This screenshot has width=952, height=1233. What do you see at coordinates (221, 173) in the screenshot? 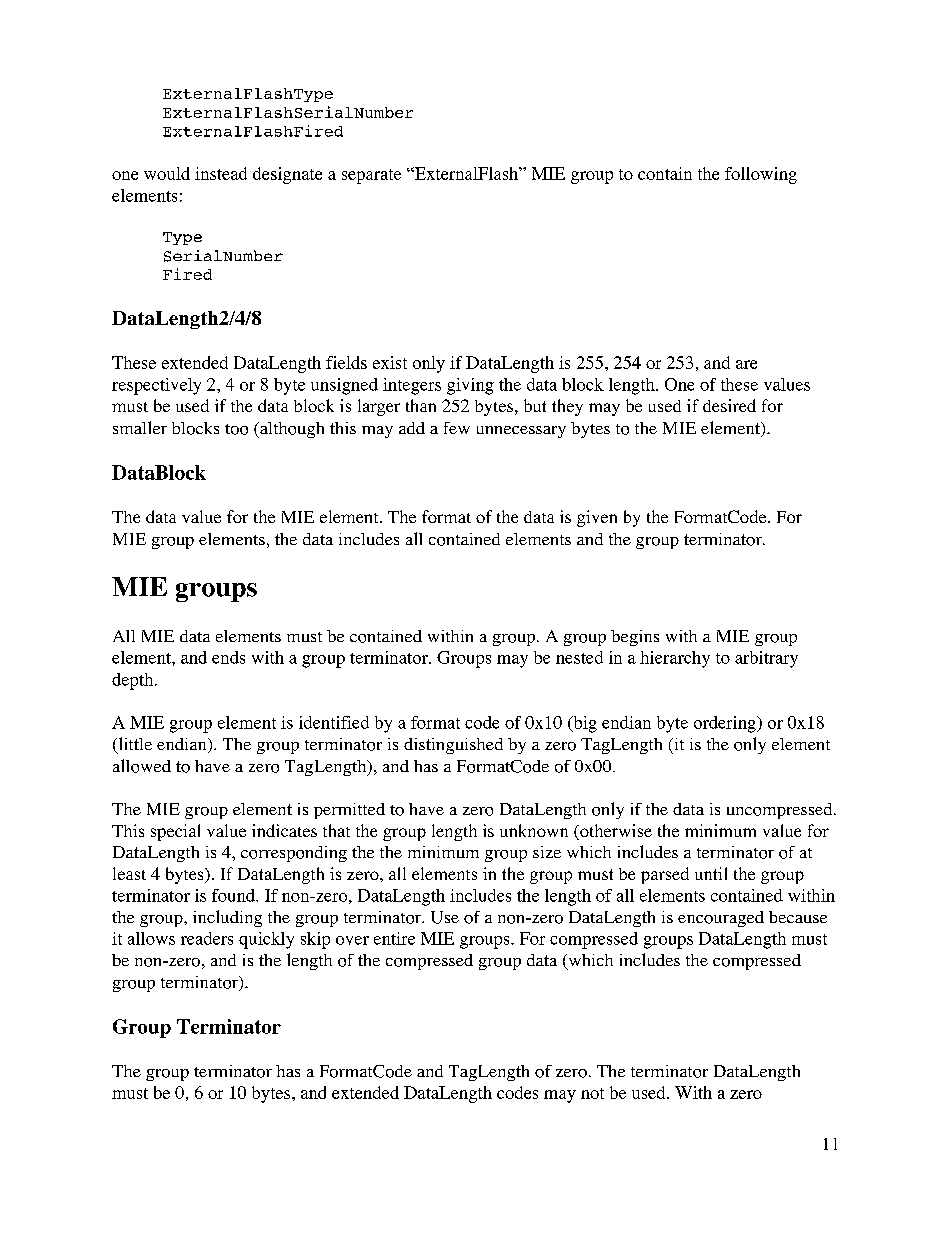
I see `instead` at bounding box center [221, 173].
